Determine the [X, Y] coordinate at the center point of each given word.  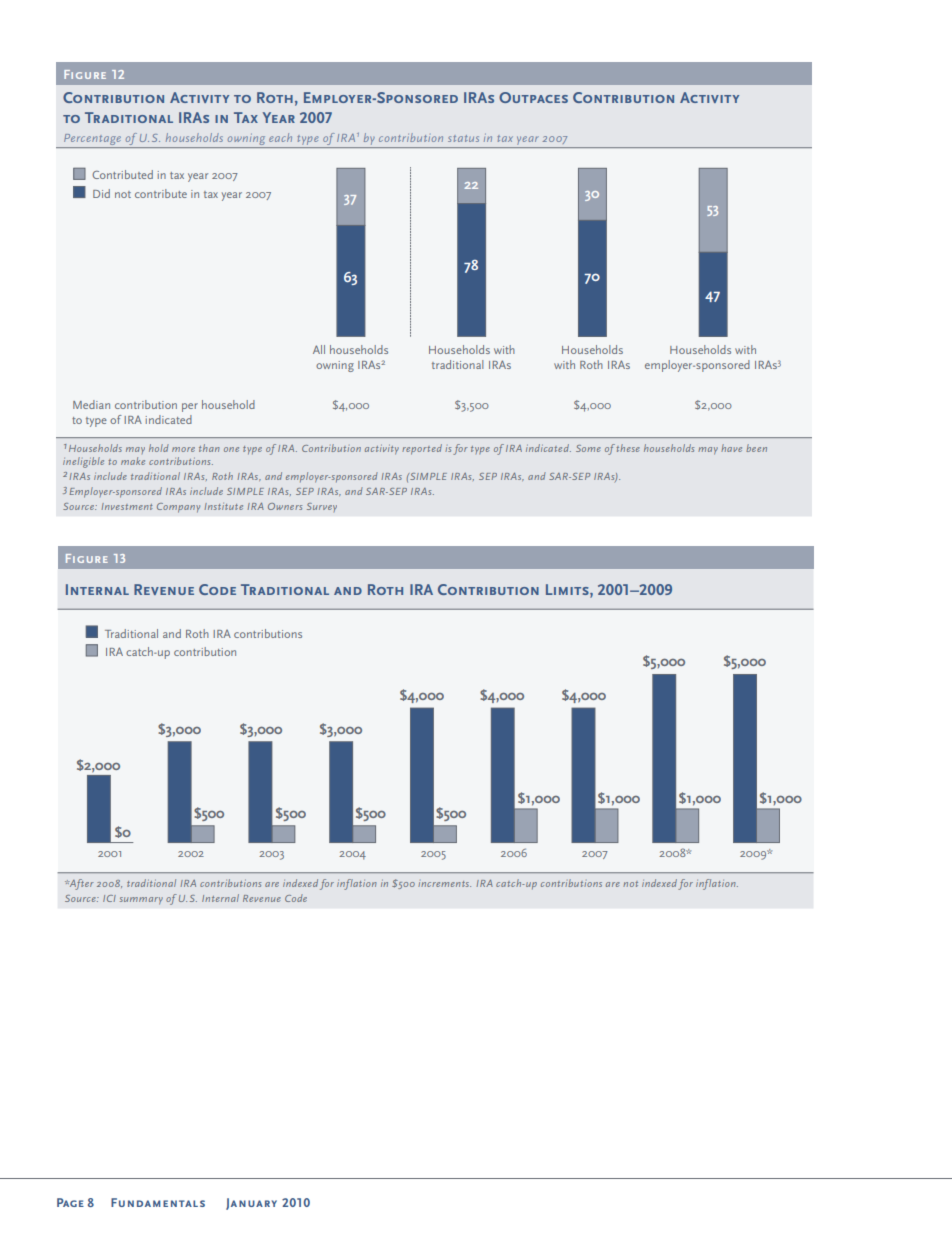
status [463, 138]
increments [444, 884]
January [251, 1204]
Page [70, 1202]
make [133, 461]
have [731, 448]
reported [422, 449]
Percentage [92, 139]
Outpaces [533, 97]
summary [141, 901]
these [628, 448]
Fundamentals [158, 1202]
